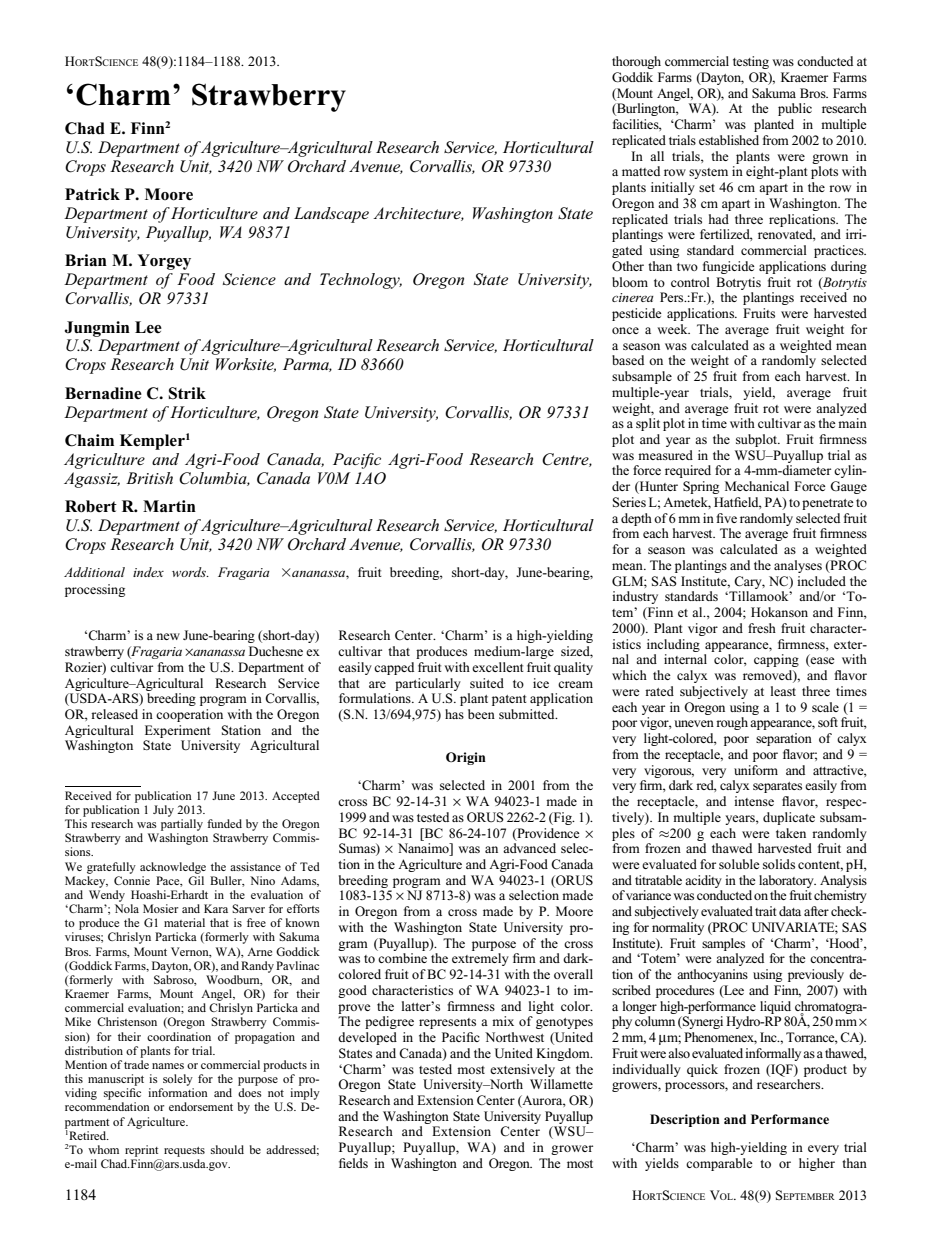 This screenshot has height=1237, width=952. What do you see at coordinates (361, 281) in the screenshot?
I see `Technology` at bounding box center [361, 281].
